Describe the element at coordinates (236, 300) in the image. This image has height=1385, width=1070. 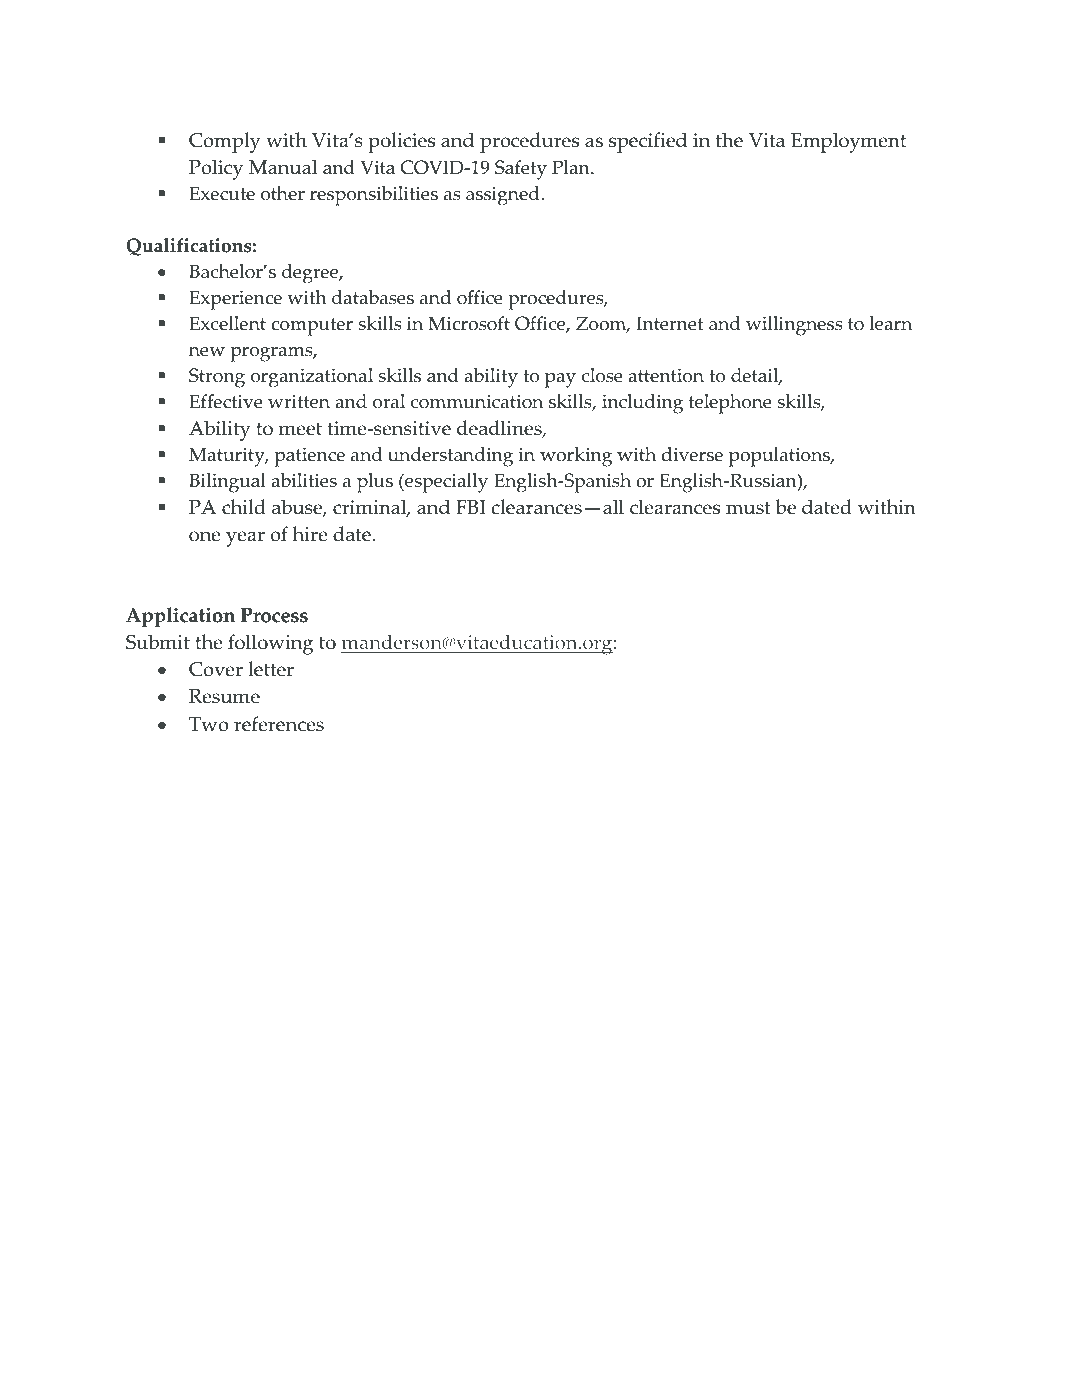
I see `Experience` at that location.
